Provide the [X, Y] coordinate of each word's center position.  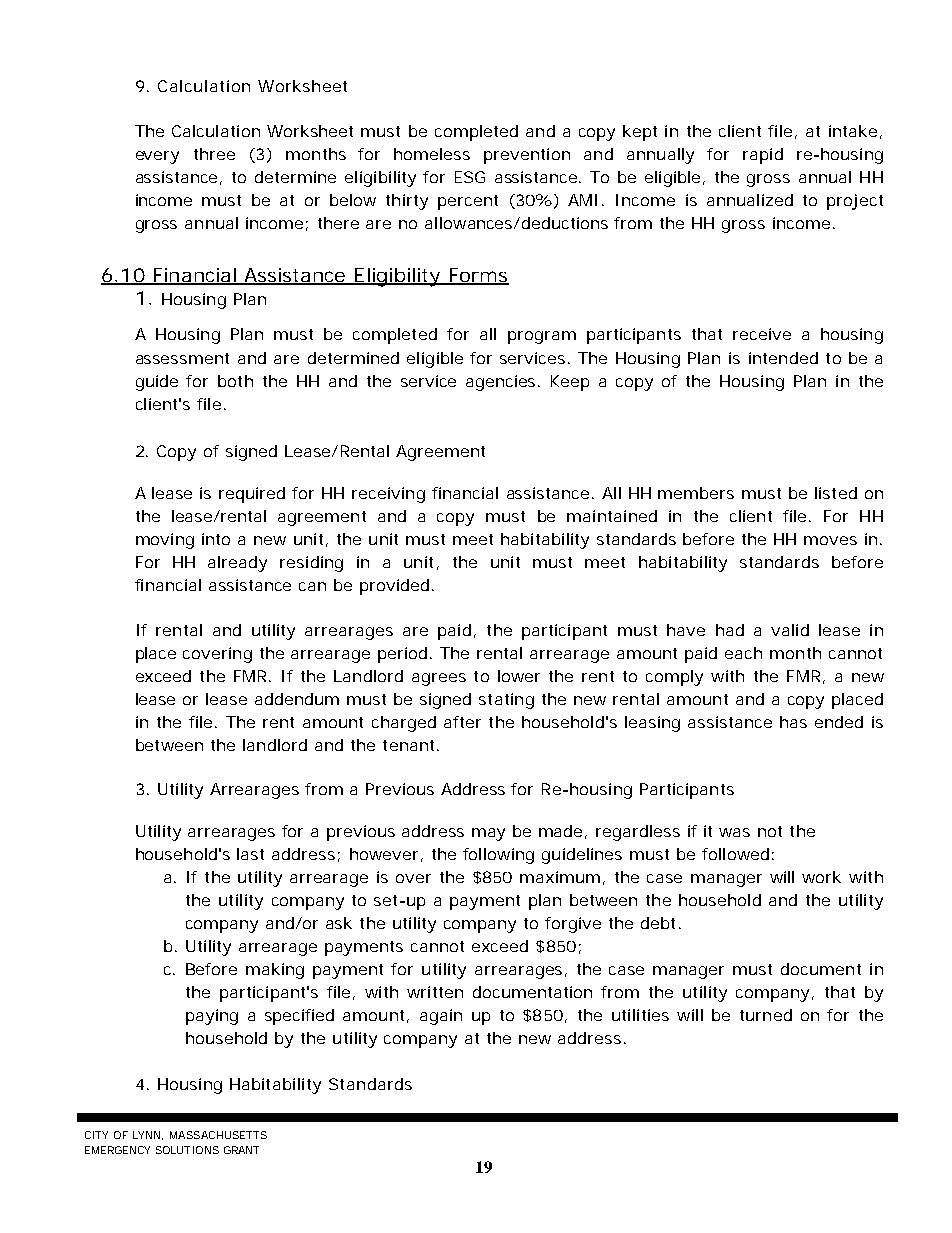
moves [830, 540]
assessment [182, 358]
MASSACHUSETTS [218, 1135]
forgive [573, 925]
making [275, 971]
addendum [297, 699]
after [462, 722]
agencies [502, 383]
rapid [763, 156]
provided [394, 587]
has [793, 722]
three [214, 154]
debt [658, 923]
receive [762, 334]
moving [165, 541]
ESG [470, 177]
